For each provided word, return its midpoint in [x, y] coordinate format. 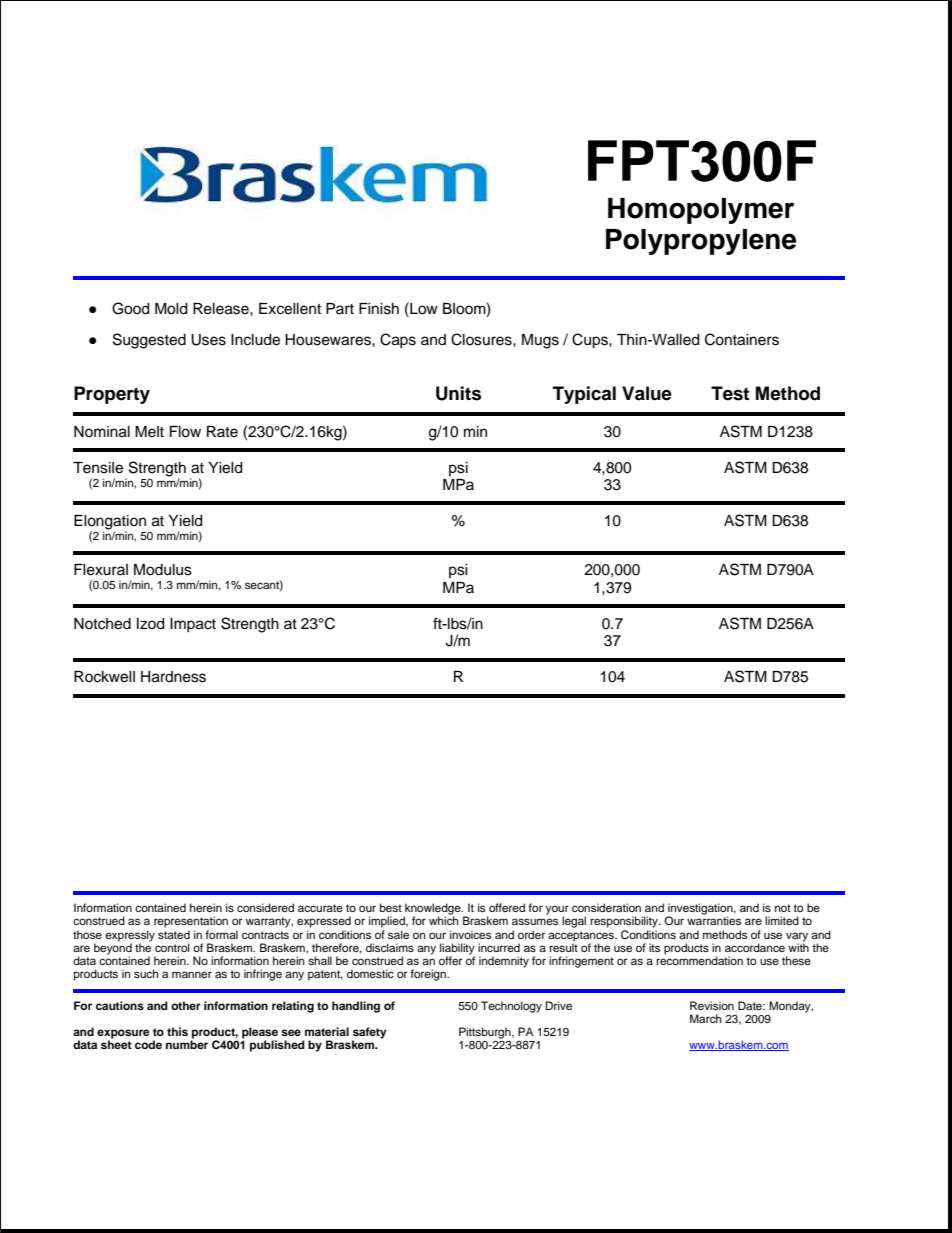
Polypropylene [701, 242]
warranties [714, 920]
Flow [185, 432]
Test [730, 393]
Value [647, 393]
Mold [171, 309]
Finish [379, 309]
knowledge [433, 910]
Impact [193, 625]
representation [191, 922]
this [177, 1031]
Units [458, 393]
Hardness [173, 677]
